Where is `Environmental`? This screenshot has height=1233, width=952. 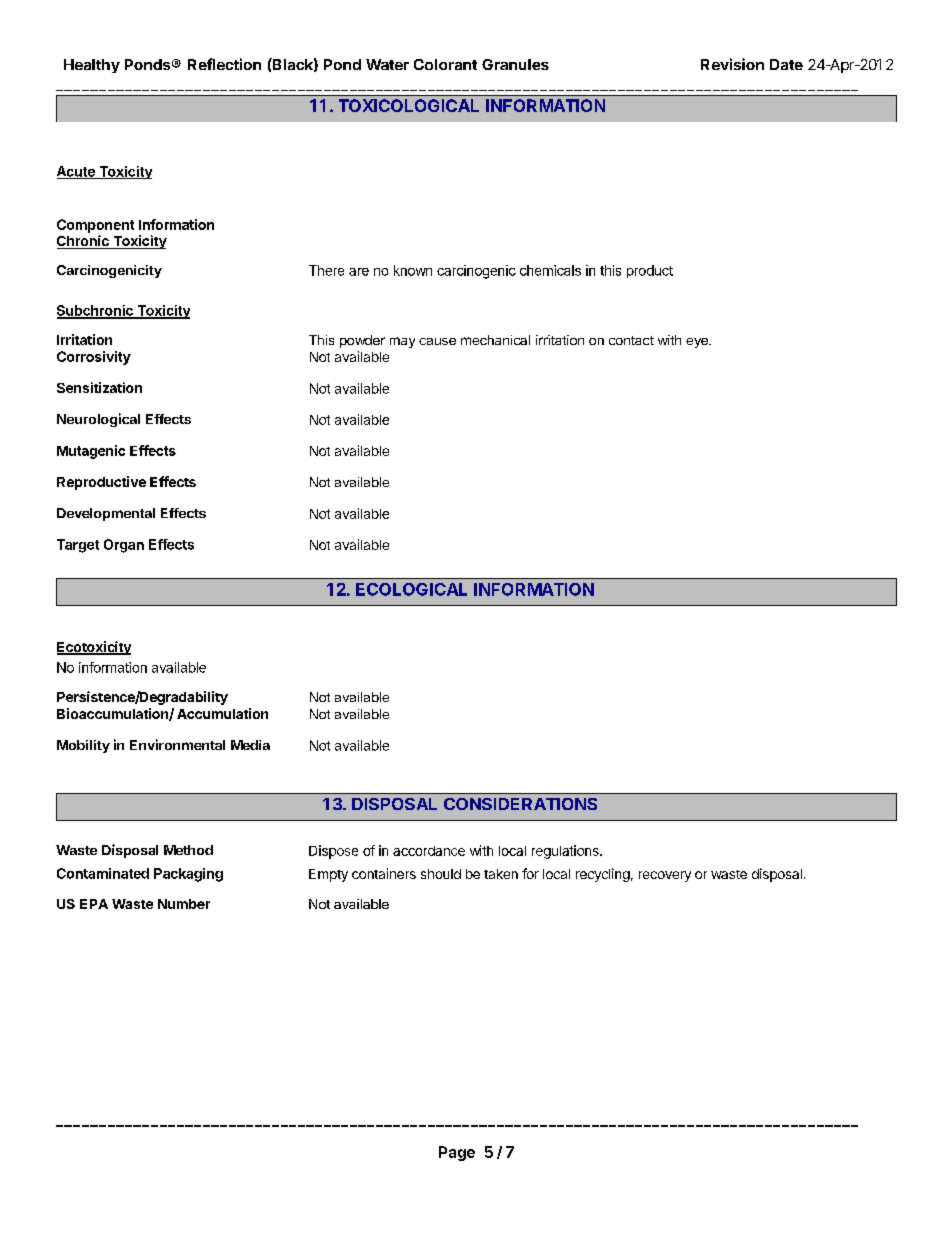 Environmental is located at coordinates (177, 744).
